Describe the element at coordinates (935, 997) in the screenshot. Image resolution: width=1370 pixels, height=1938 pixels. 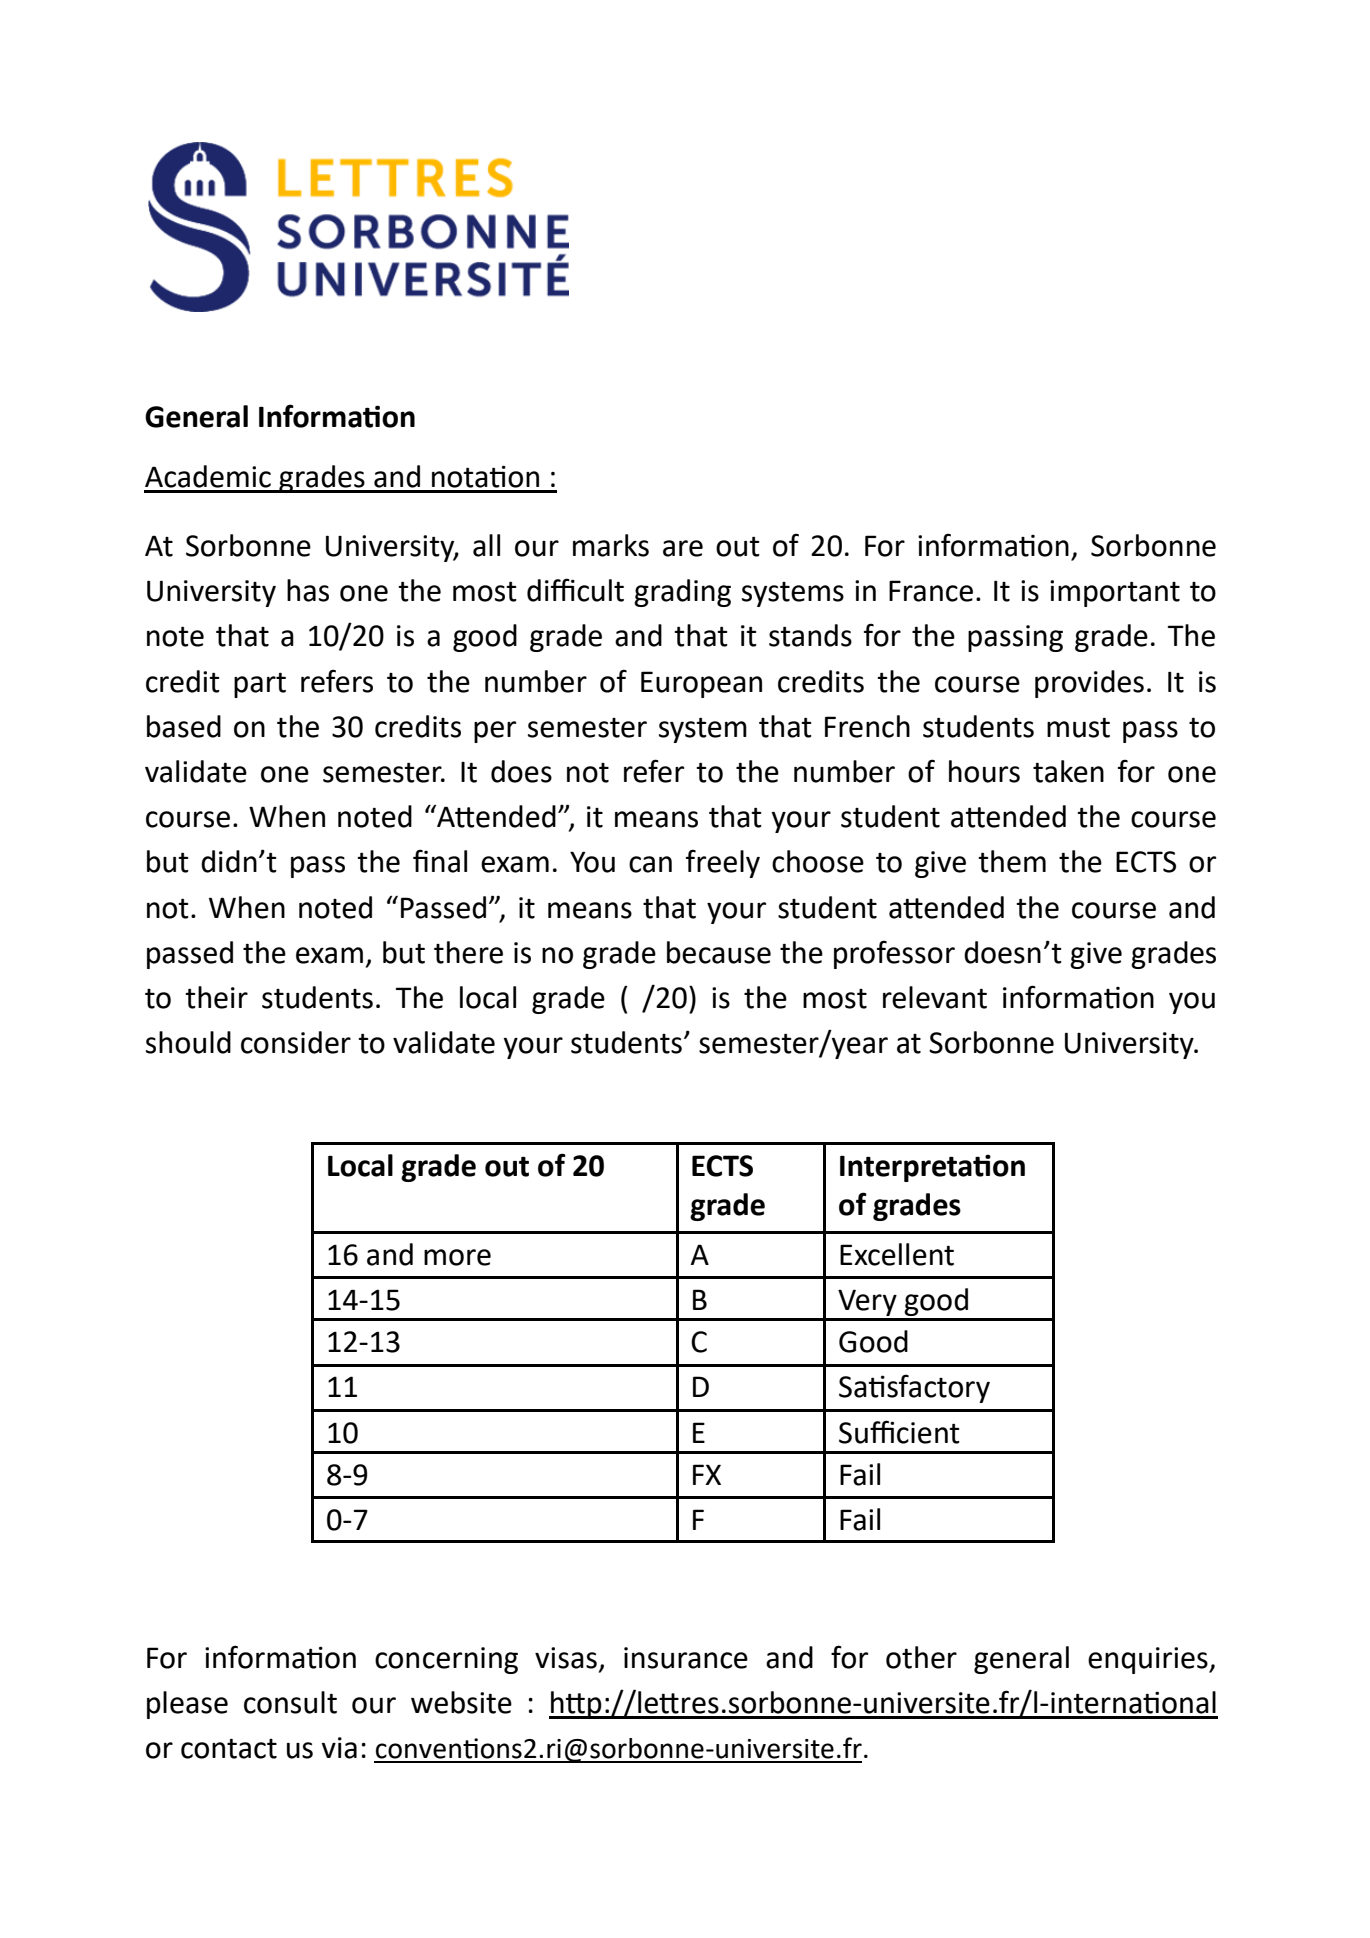
I see `relevant` at that location.
